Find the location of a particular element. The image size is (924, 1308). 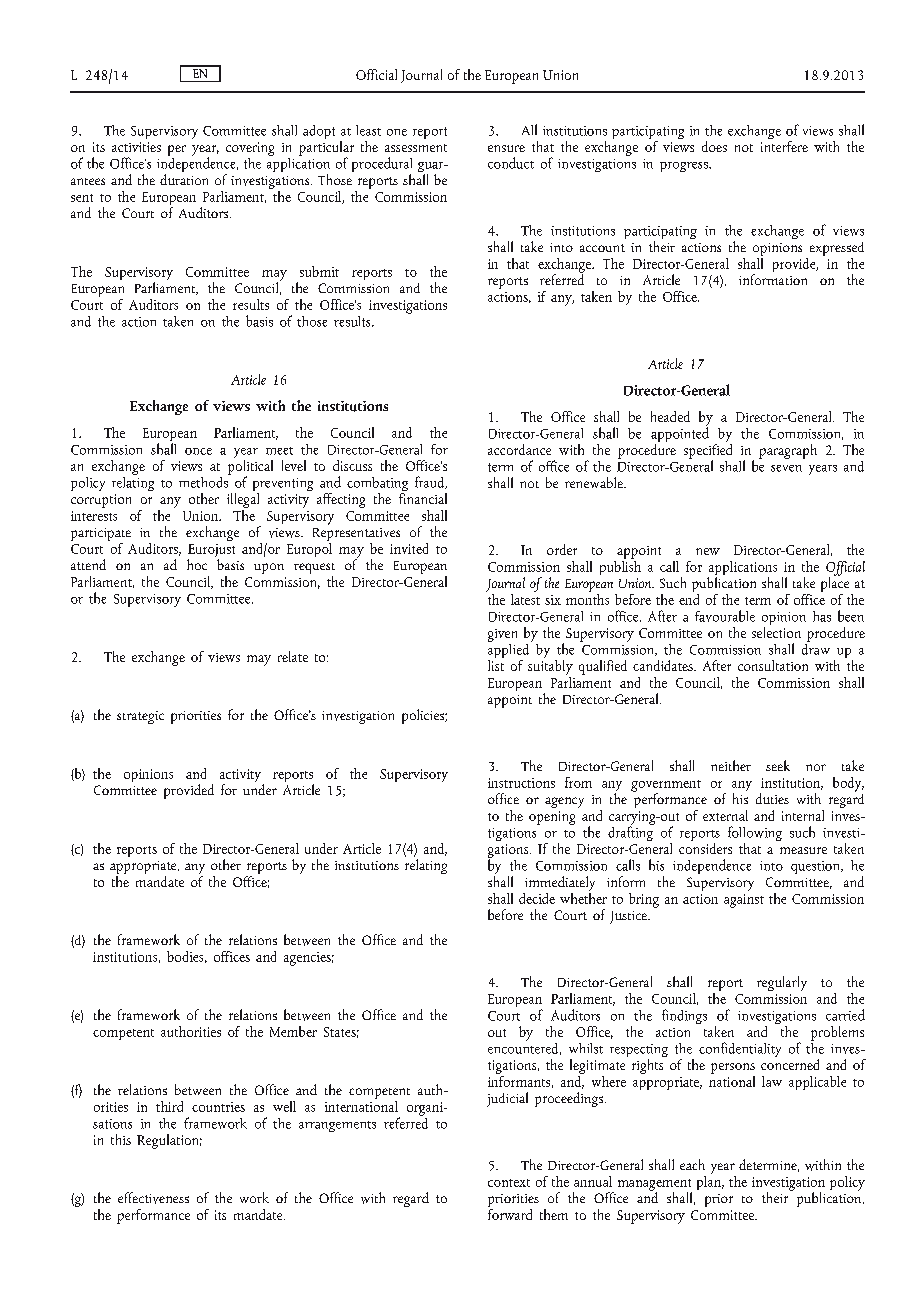

duration is located at coordinates (184, 179).
